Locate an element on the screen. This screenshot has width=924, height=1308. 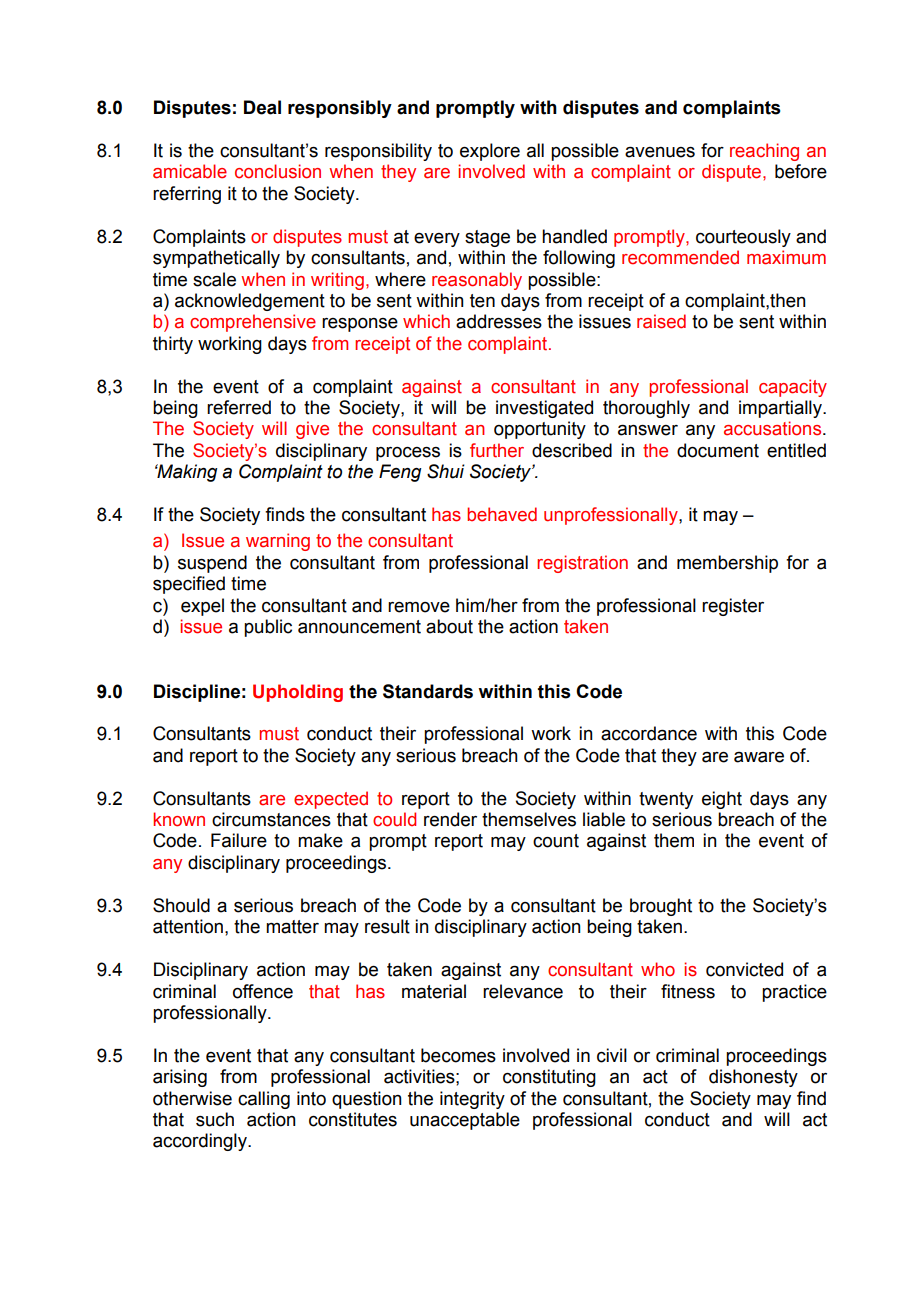
Deal is located at coordinates (262, 107).
